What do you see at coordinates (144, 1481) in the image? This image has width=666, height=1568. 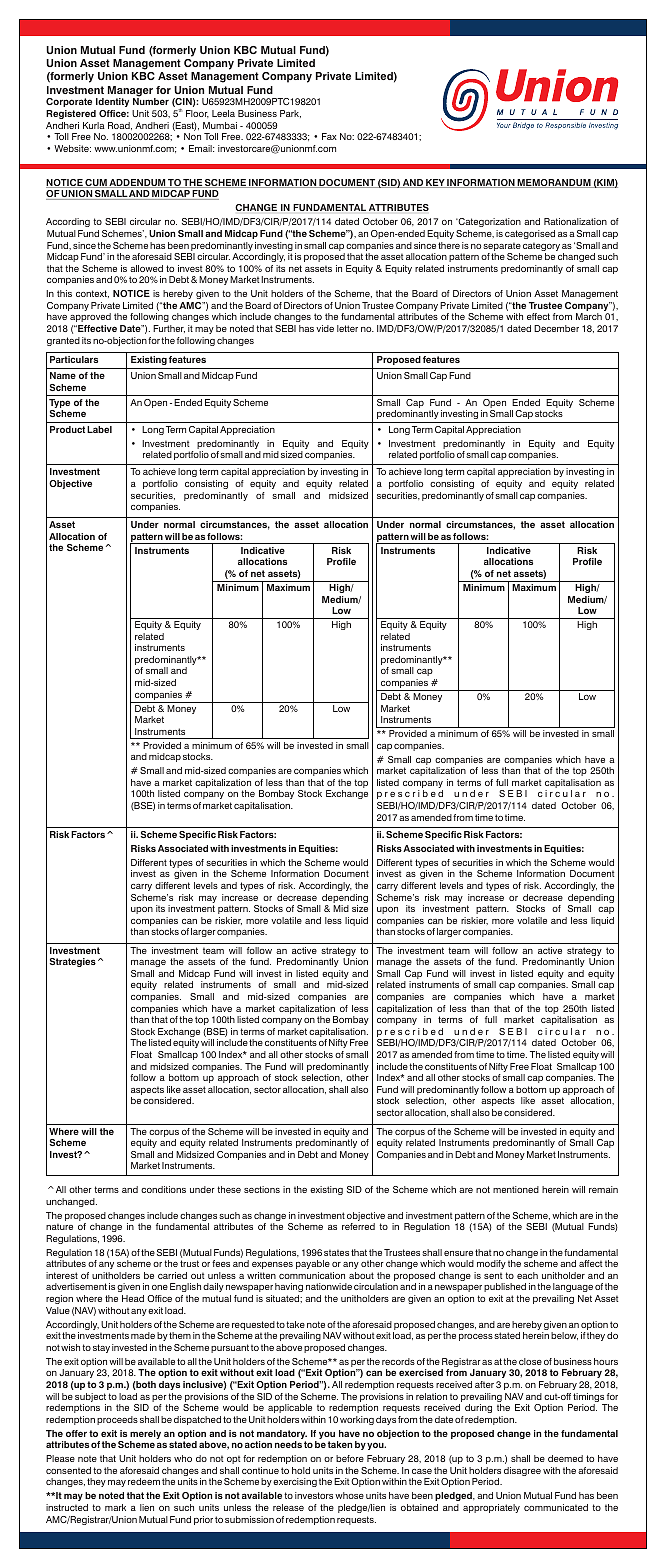 I see `redeem` at bounding box center [144, 1481].
